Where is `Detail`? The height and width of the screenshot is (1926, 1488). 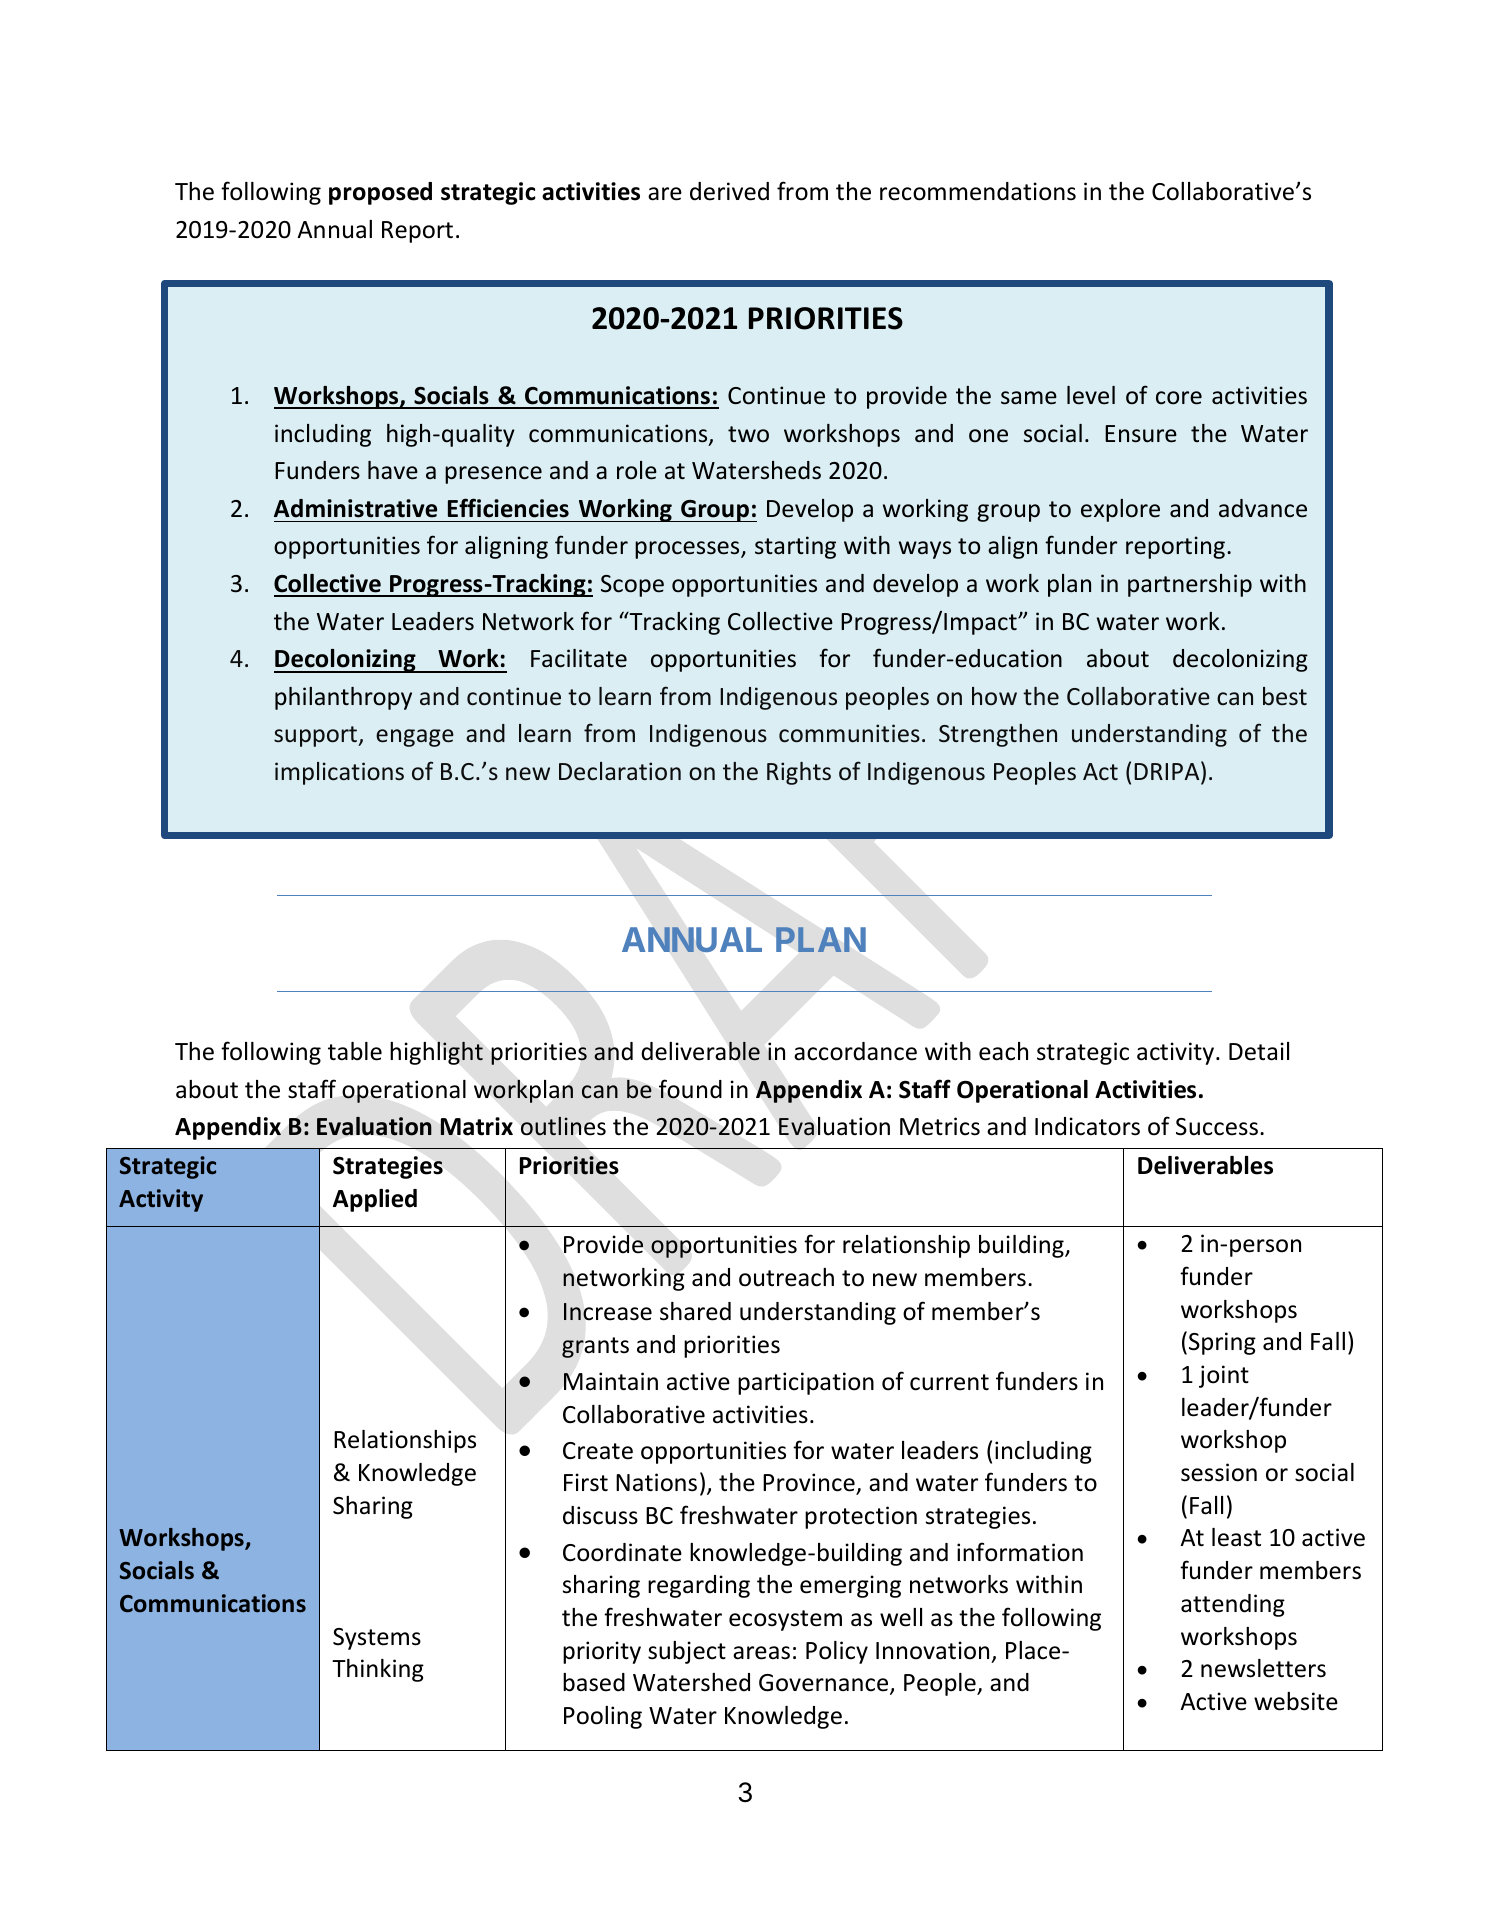
Detail is located at coordinates (1259, 1051).
